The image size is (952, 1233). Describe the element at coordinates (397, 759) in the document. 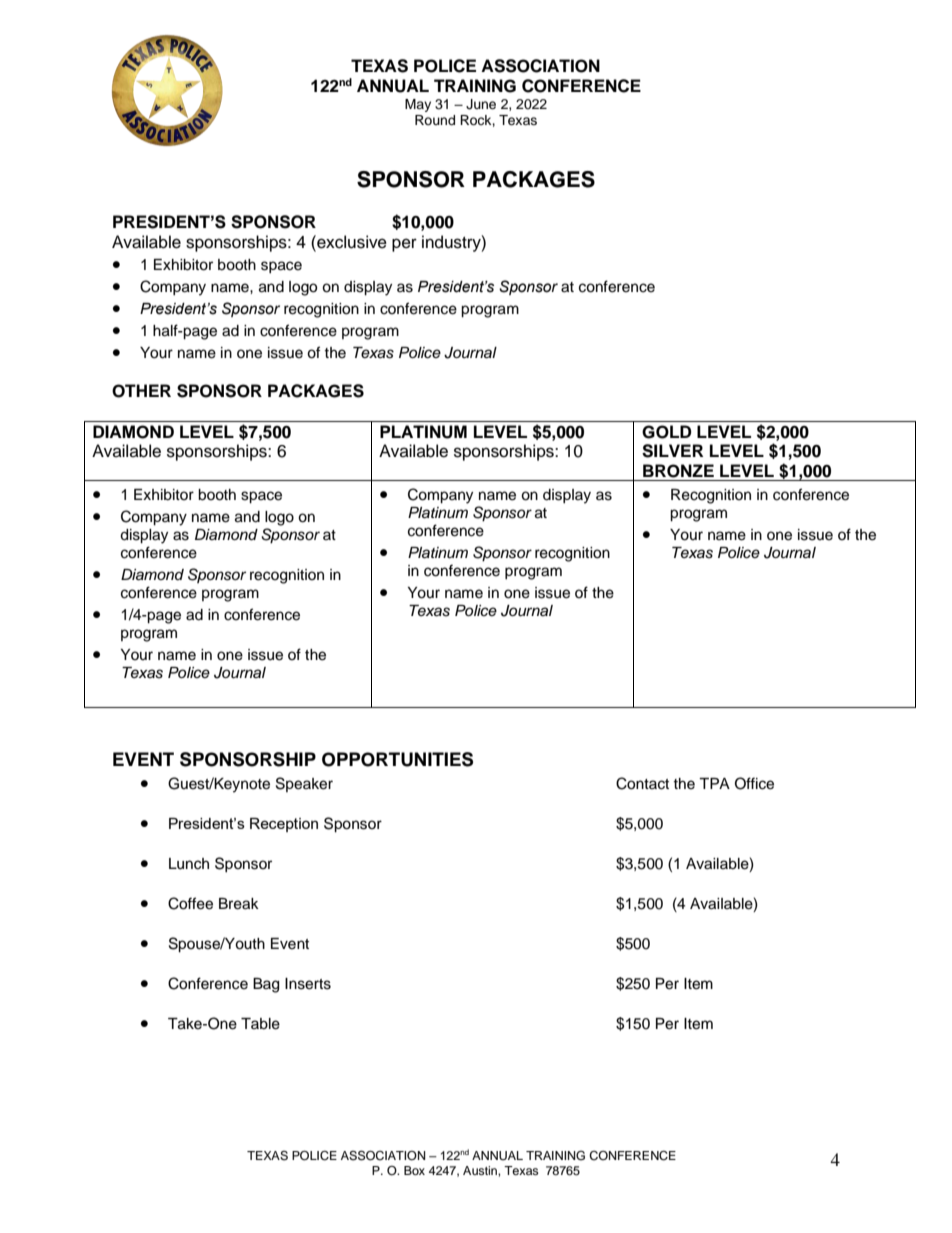

I see `OPPORTUNITIES` at that location.
